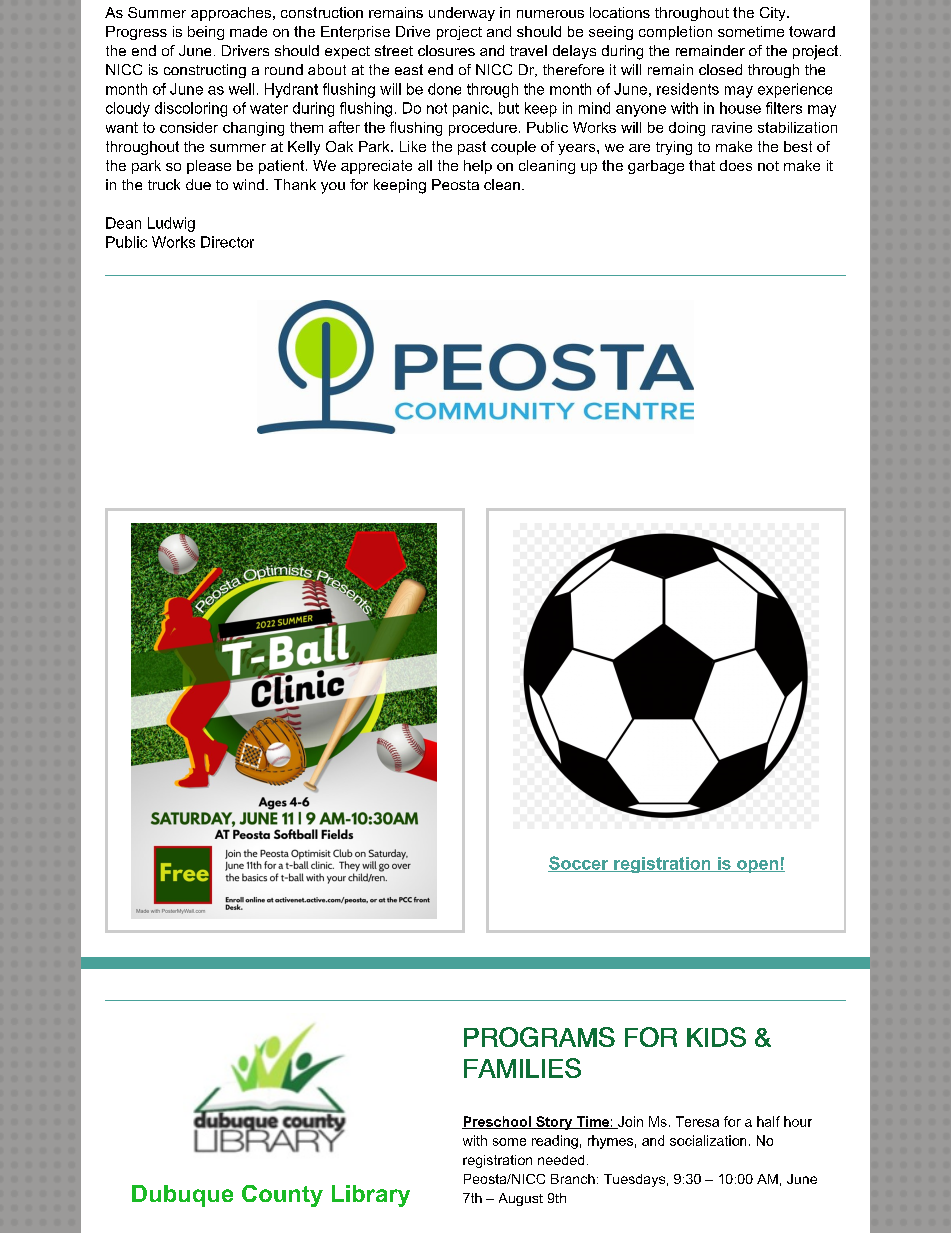  Describe the element at coordinates (333, 188) in the screenshot. I see `you` at that location.
